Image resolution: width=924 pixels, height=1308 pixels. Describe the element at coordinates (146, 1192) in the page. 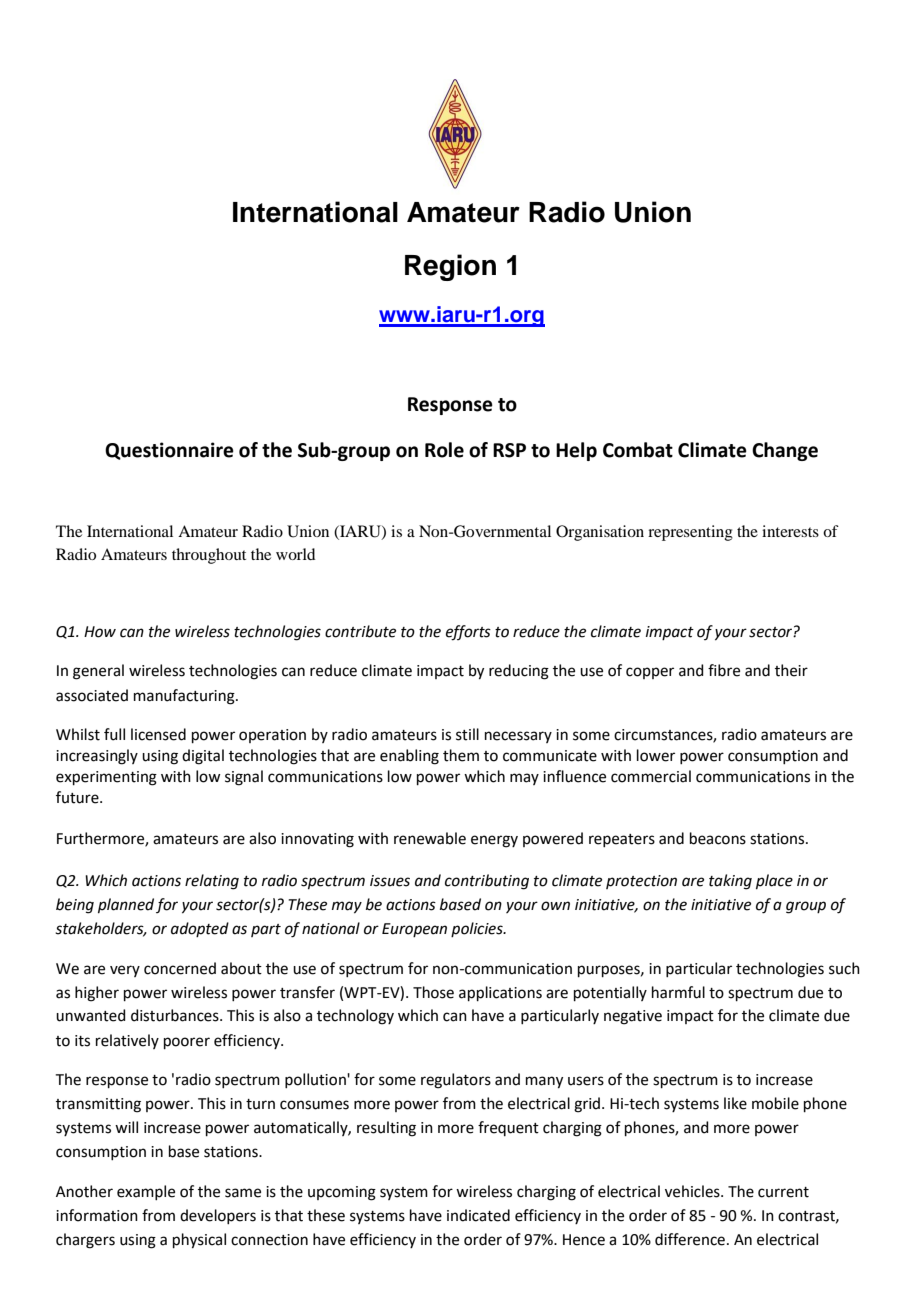

I see `example` at that location.
